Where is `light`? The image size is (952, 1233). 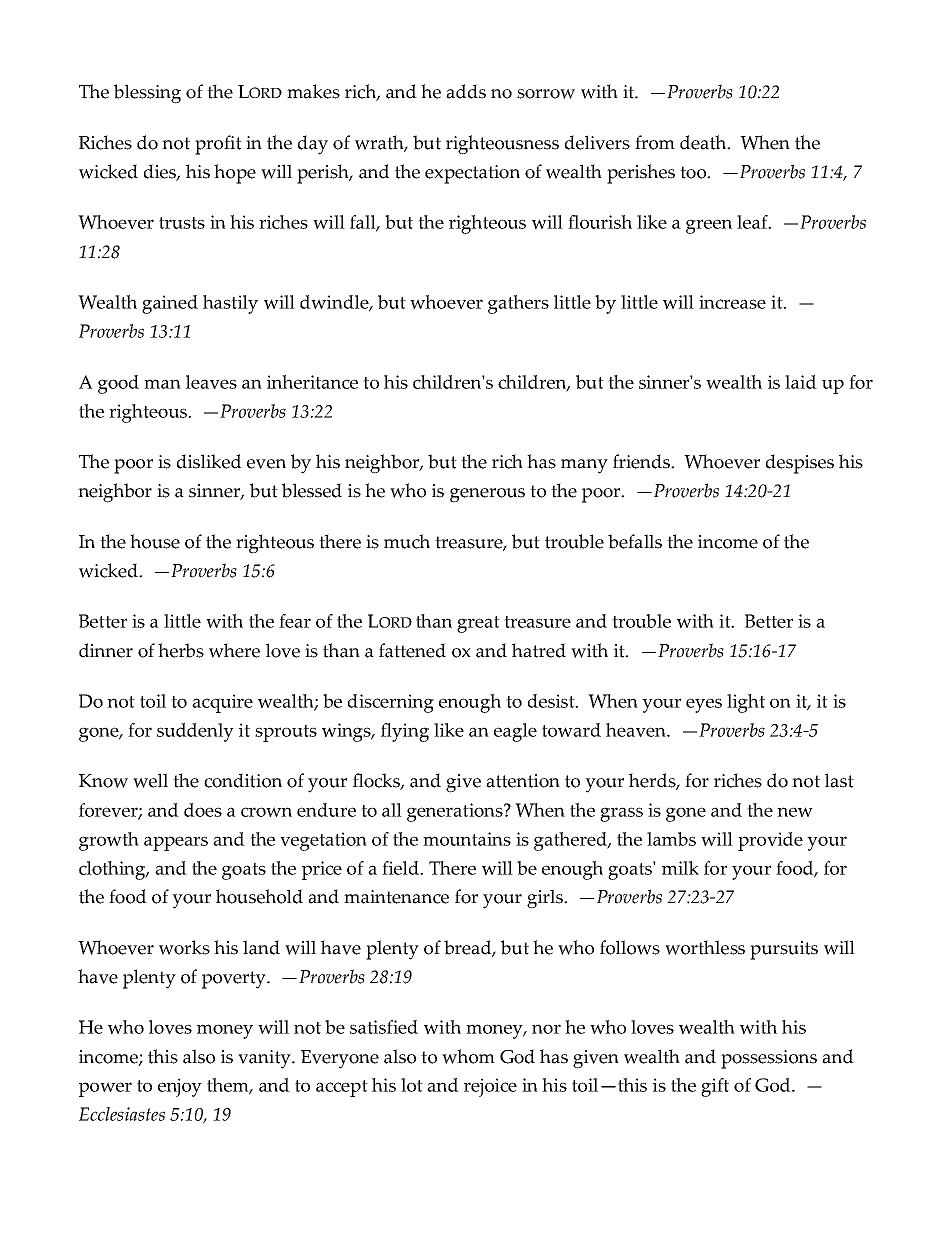 light is located at coordinates (746, 703).
